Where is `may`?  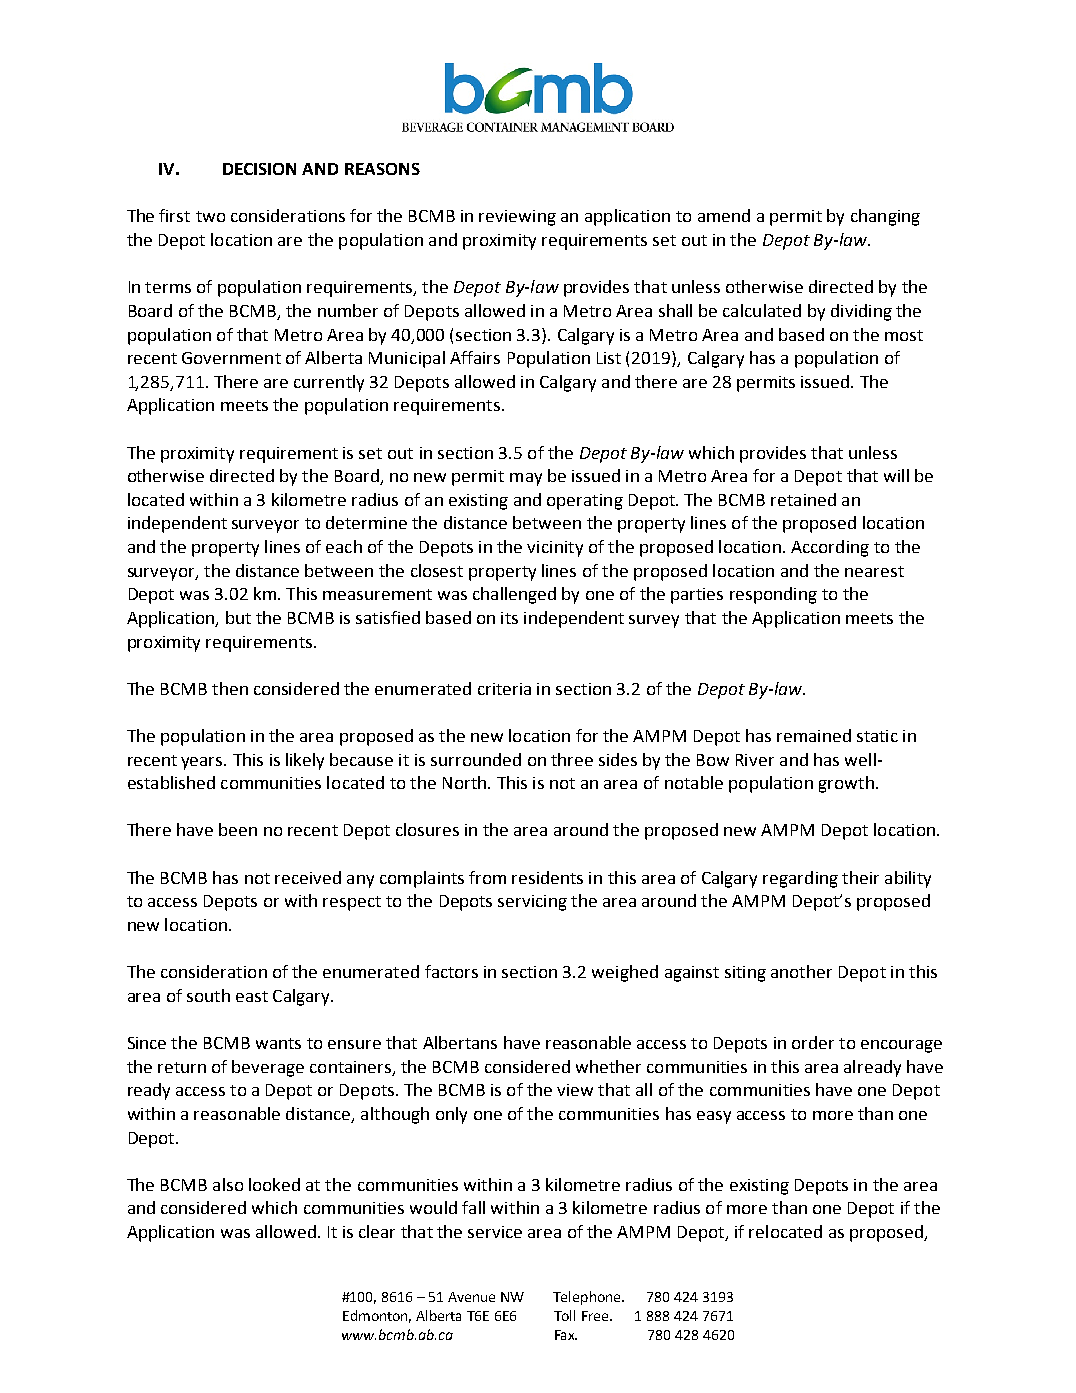
may is located at coordinates (526, 479).
